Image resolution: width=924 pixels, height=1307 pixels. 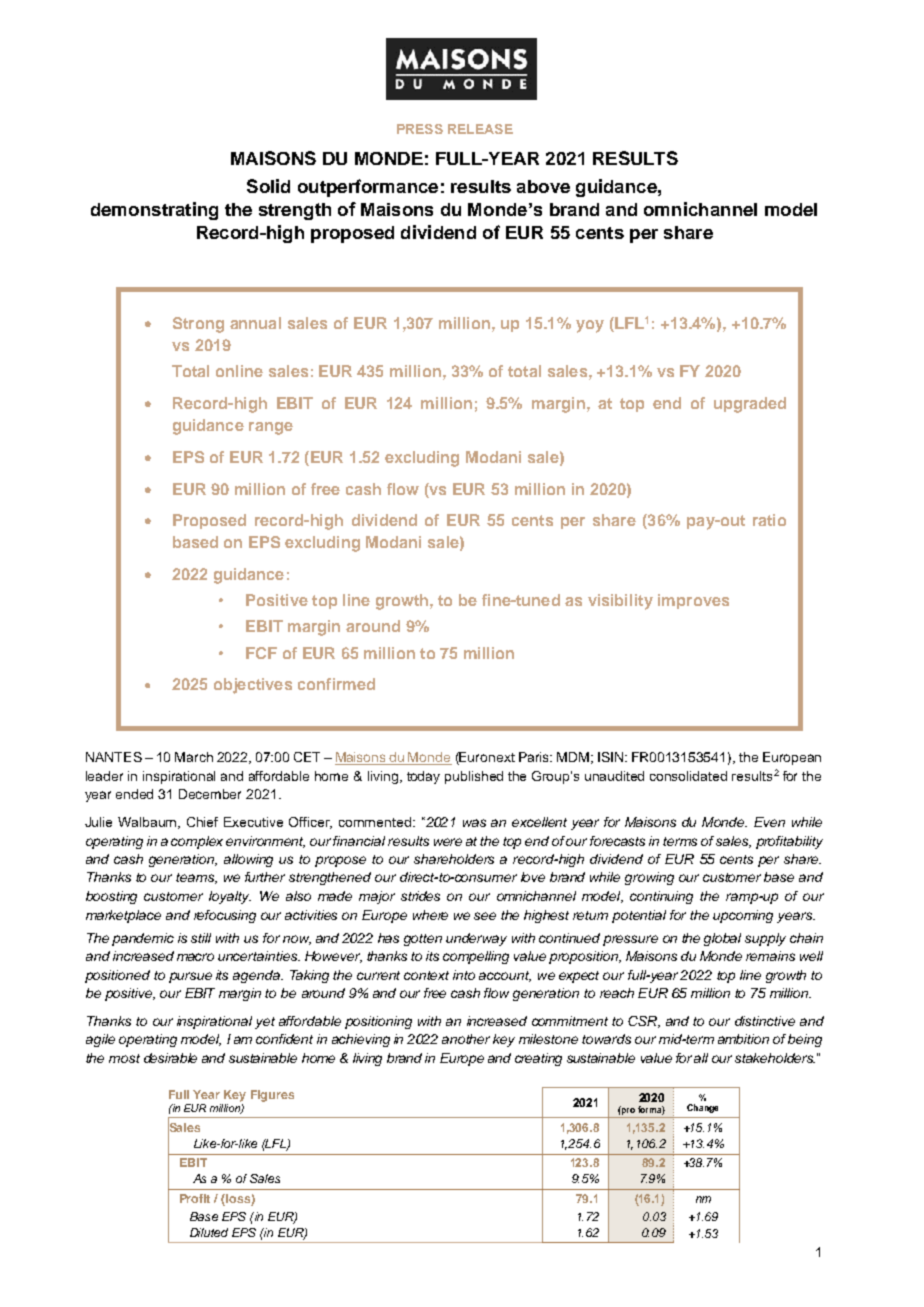 I want to click on published, so click(x=474, y=777).
